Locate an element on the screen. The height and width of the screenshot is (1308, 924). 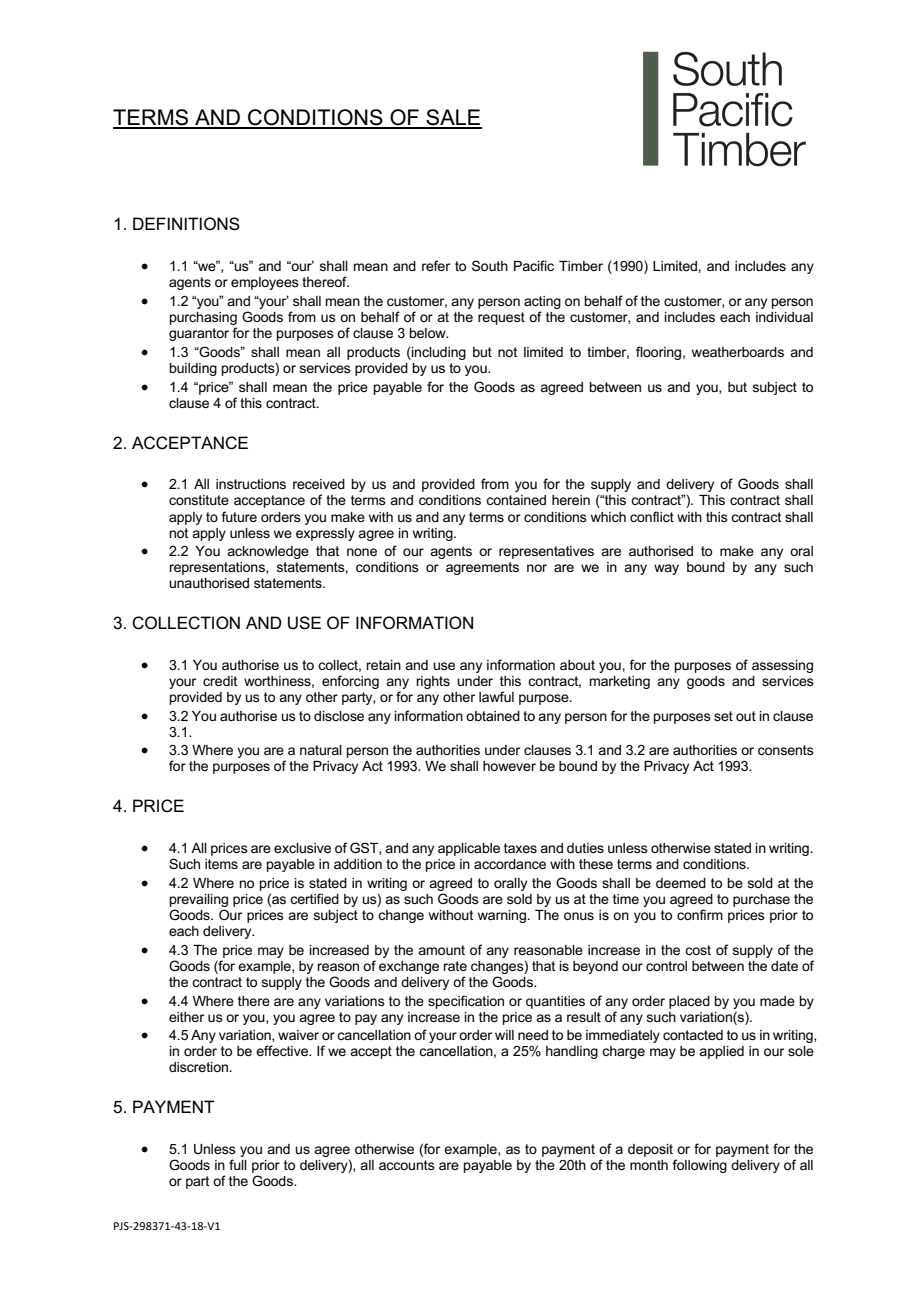
including is located at coordinates (438, 353).
